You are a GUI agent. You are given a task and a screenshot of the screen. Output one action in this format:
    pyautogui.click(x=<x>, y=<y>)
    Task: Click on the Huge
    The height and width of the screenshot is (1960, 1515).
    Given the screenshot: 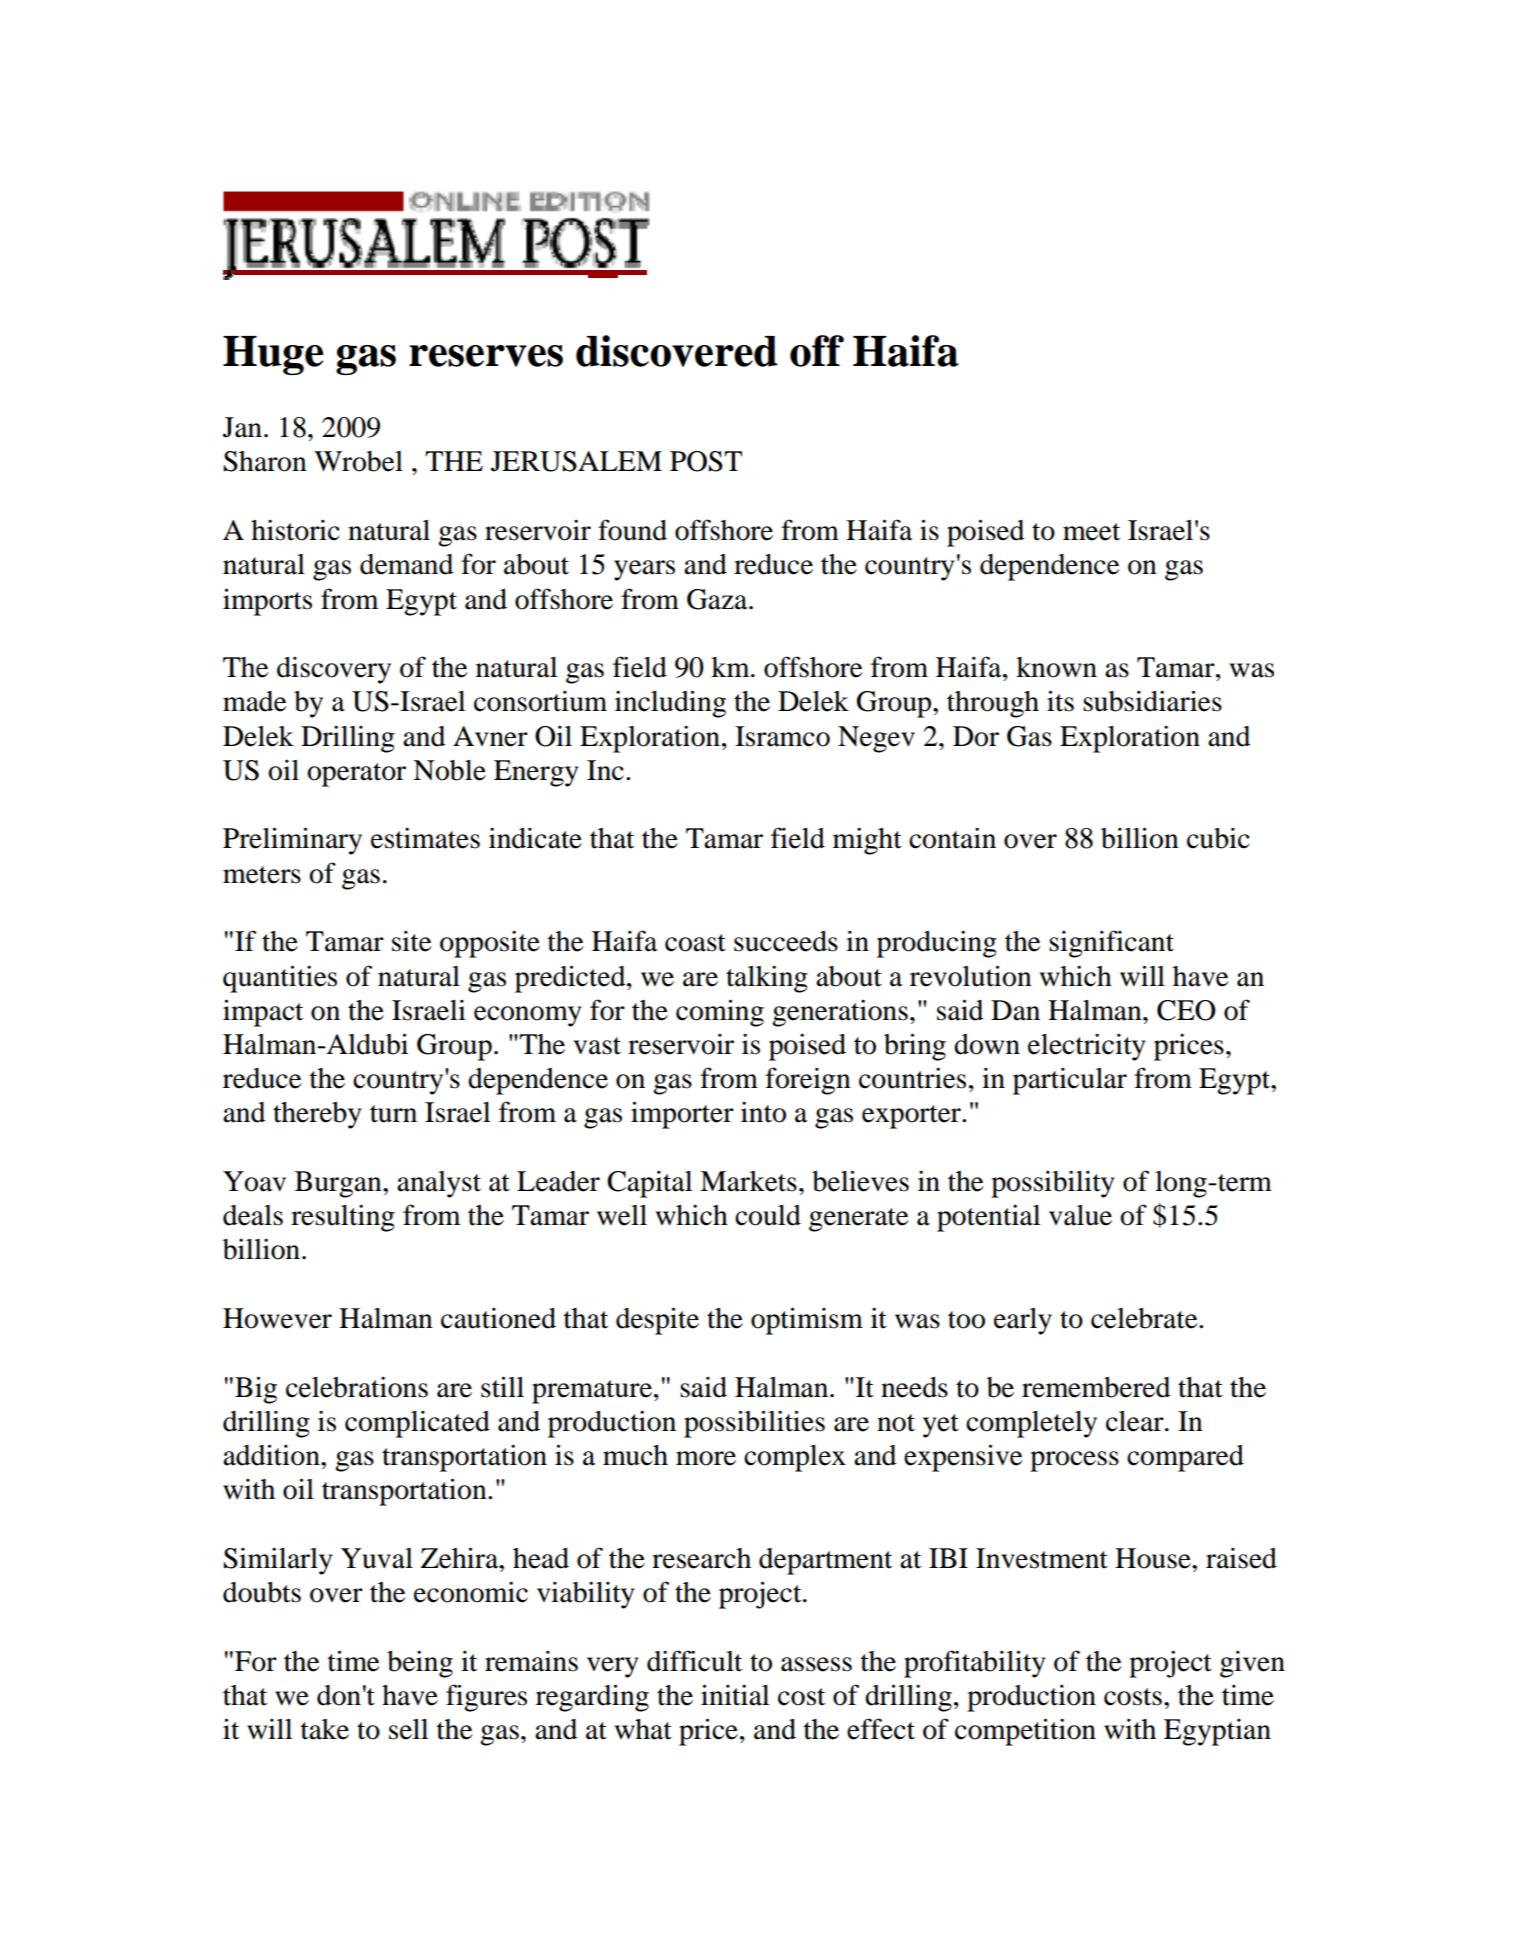 What is the action you would take?
    pyautogui.click(x=273, y=355)
